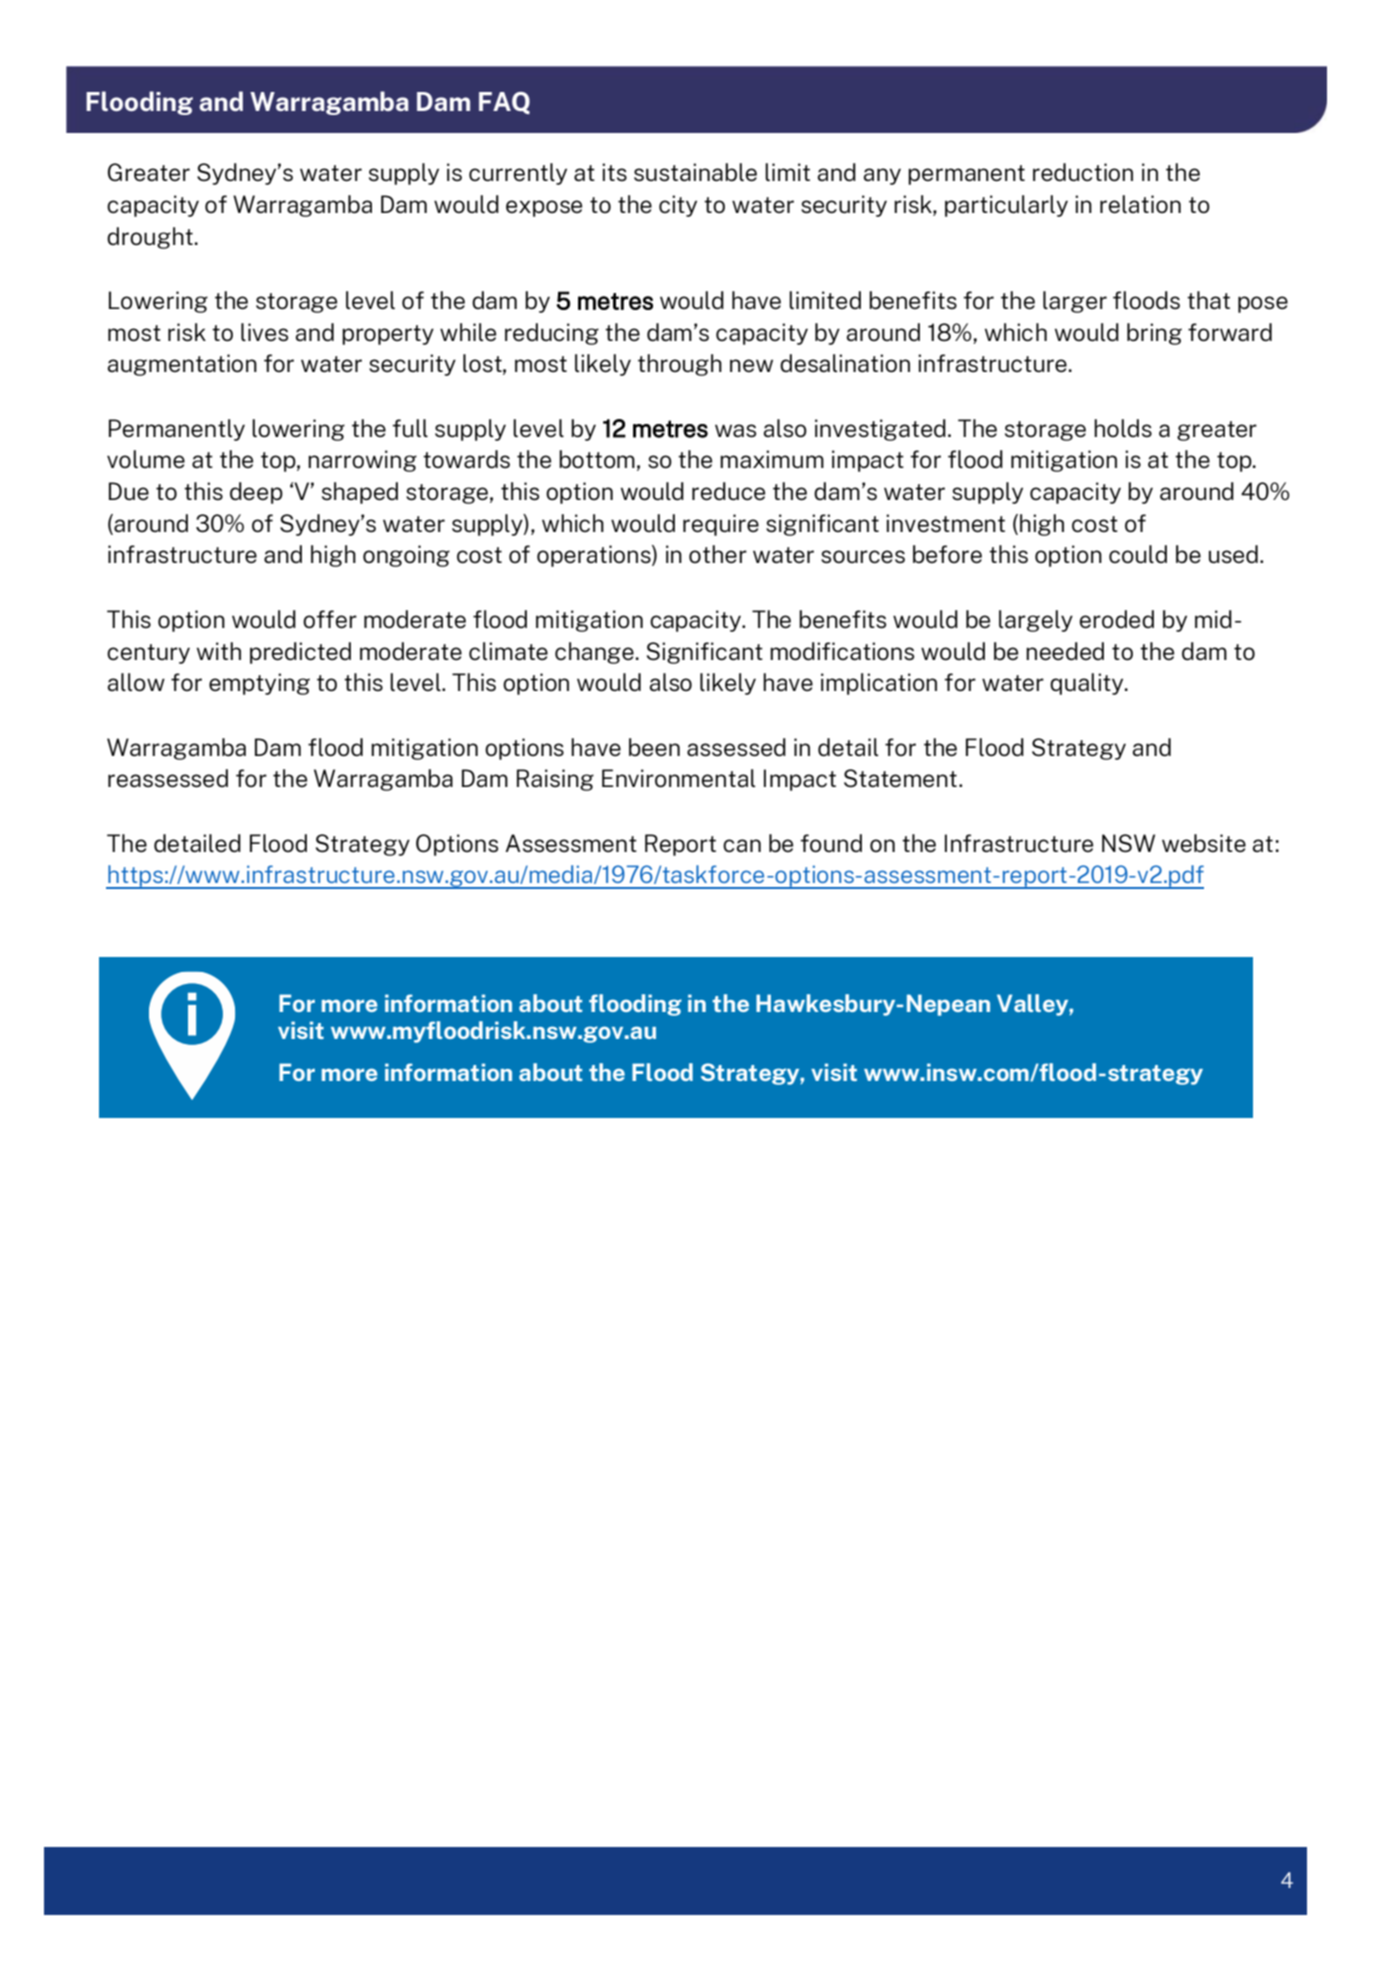 The height and width of the page is (1972, 1393). I want to click on reduce, so click(728, 491).
